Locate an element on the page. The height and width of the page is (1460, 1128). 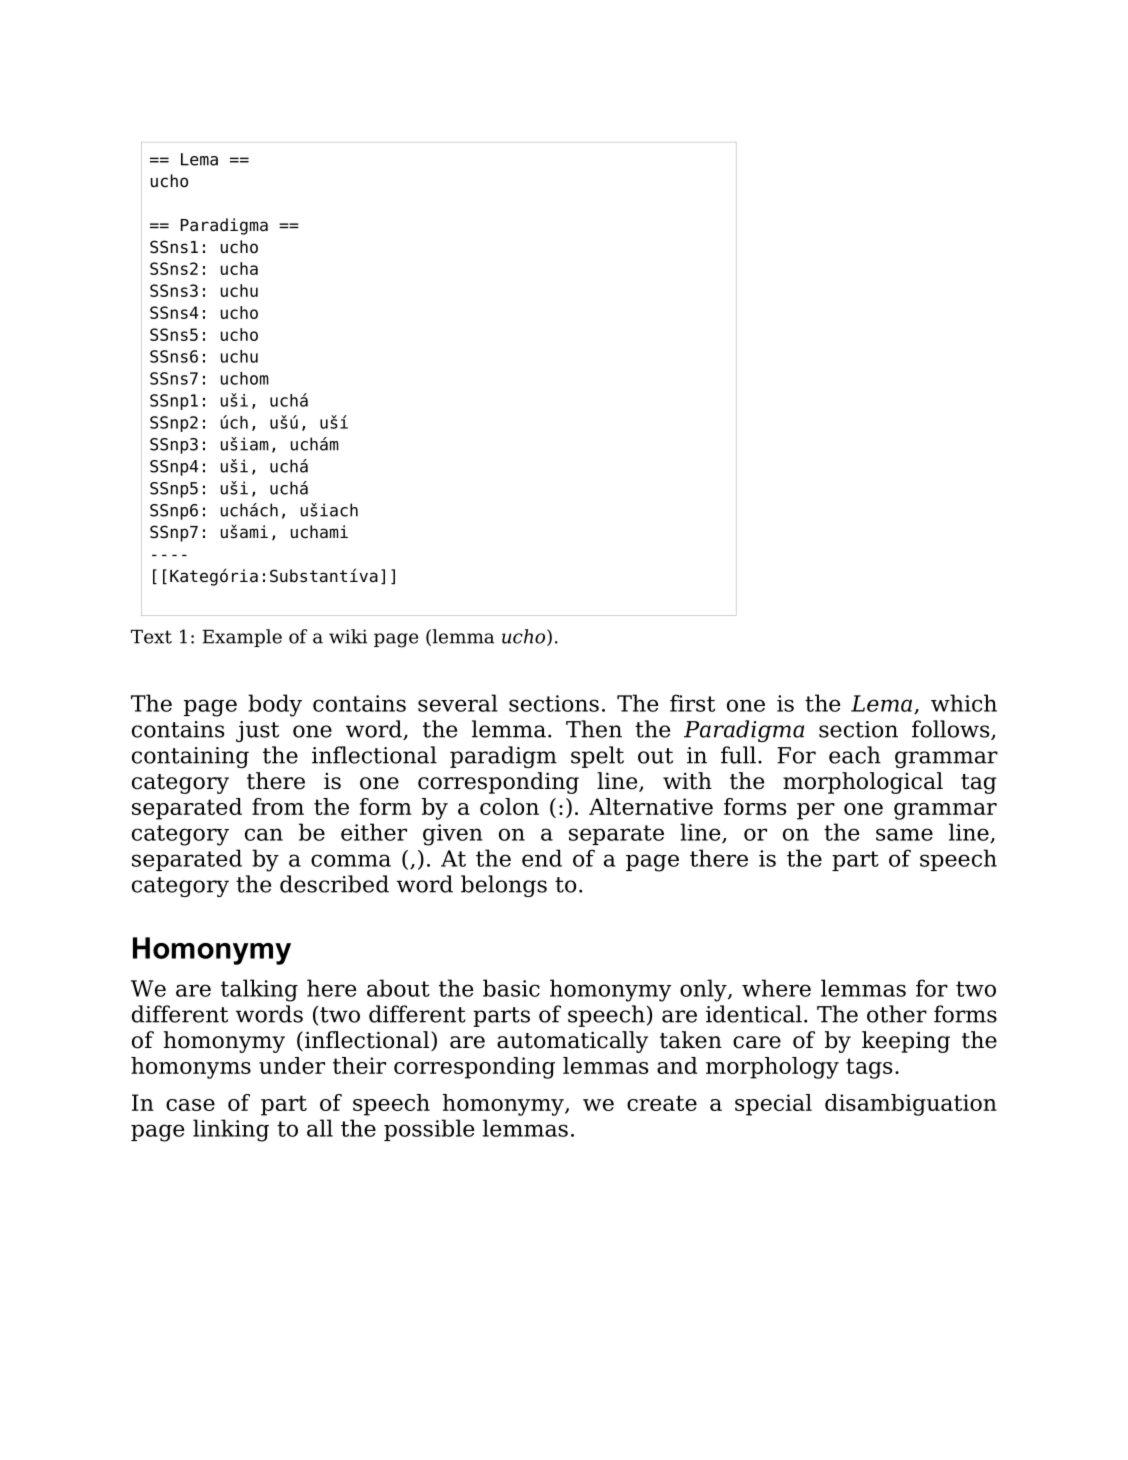
linking is located at coordinates (231, 1130).
